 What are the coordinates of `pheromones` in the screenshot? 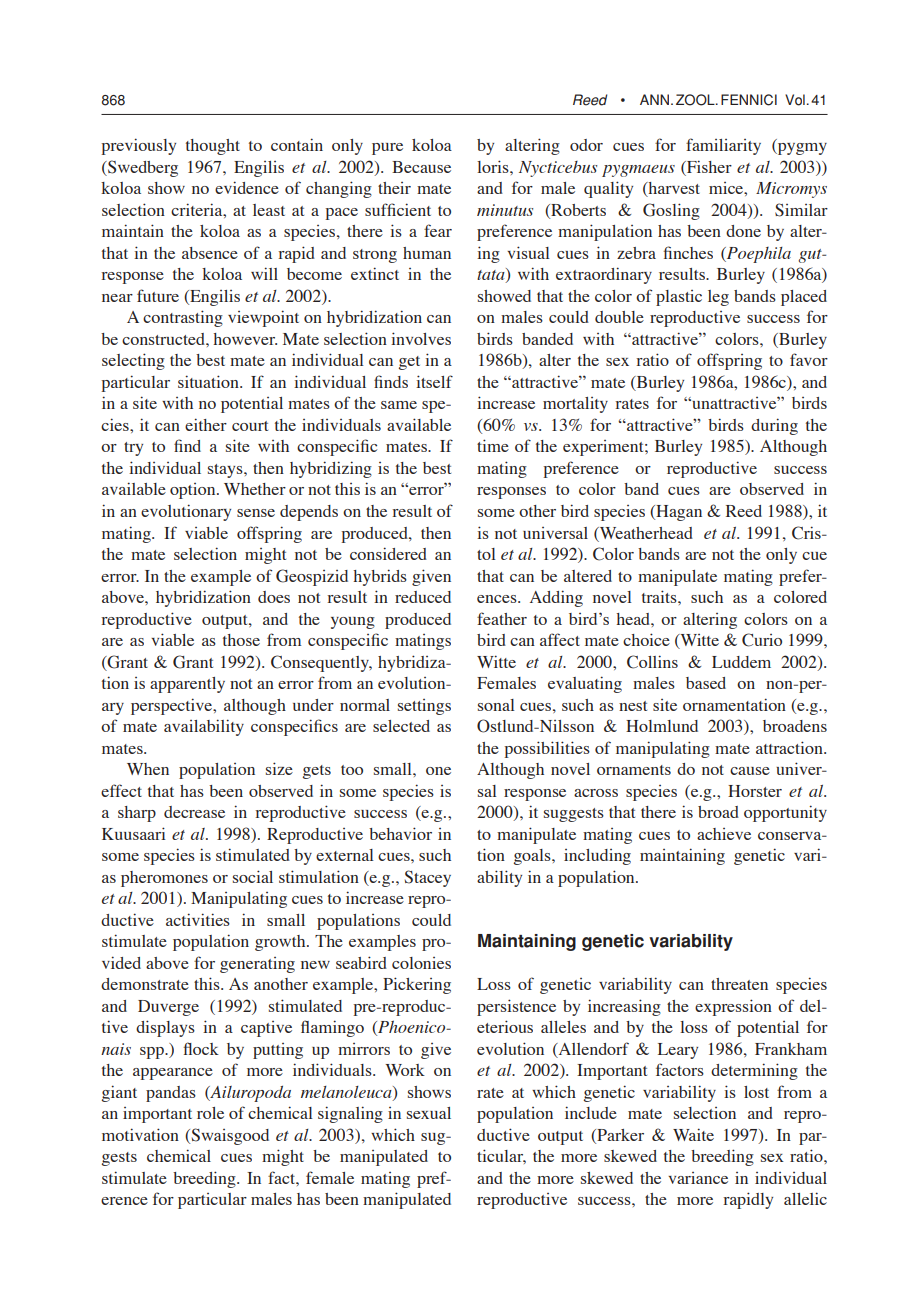 It's located at (164, 879).
